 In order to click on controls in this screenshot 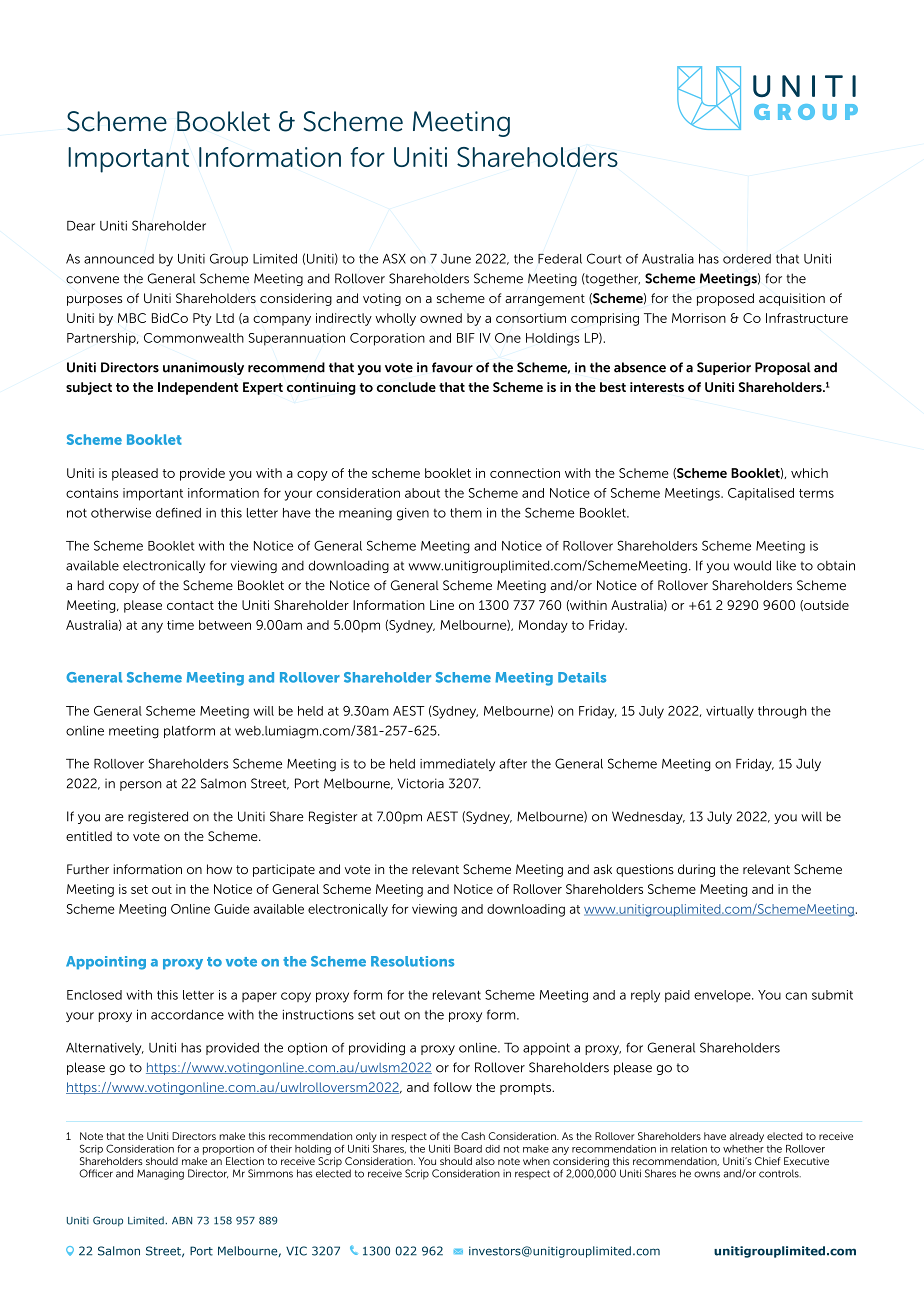, I will do `click(780, 1173)`.
